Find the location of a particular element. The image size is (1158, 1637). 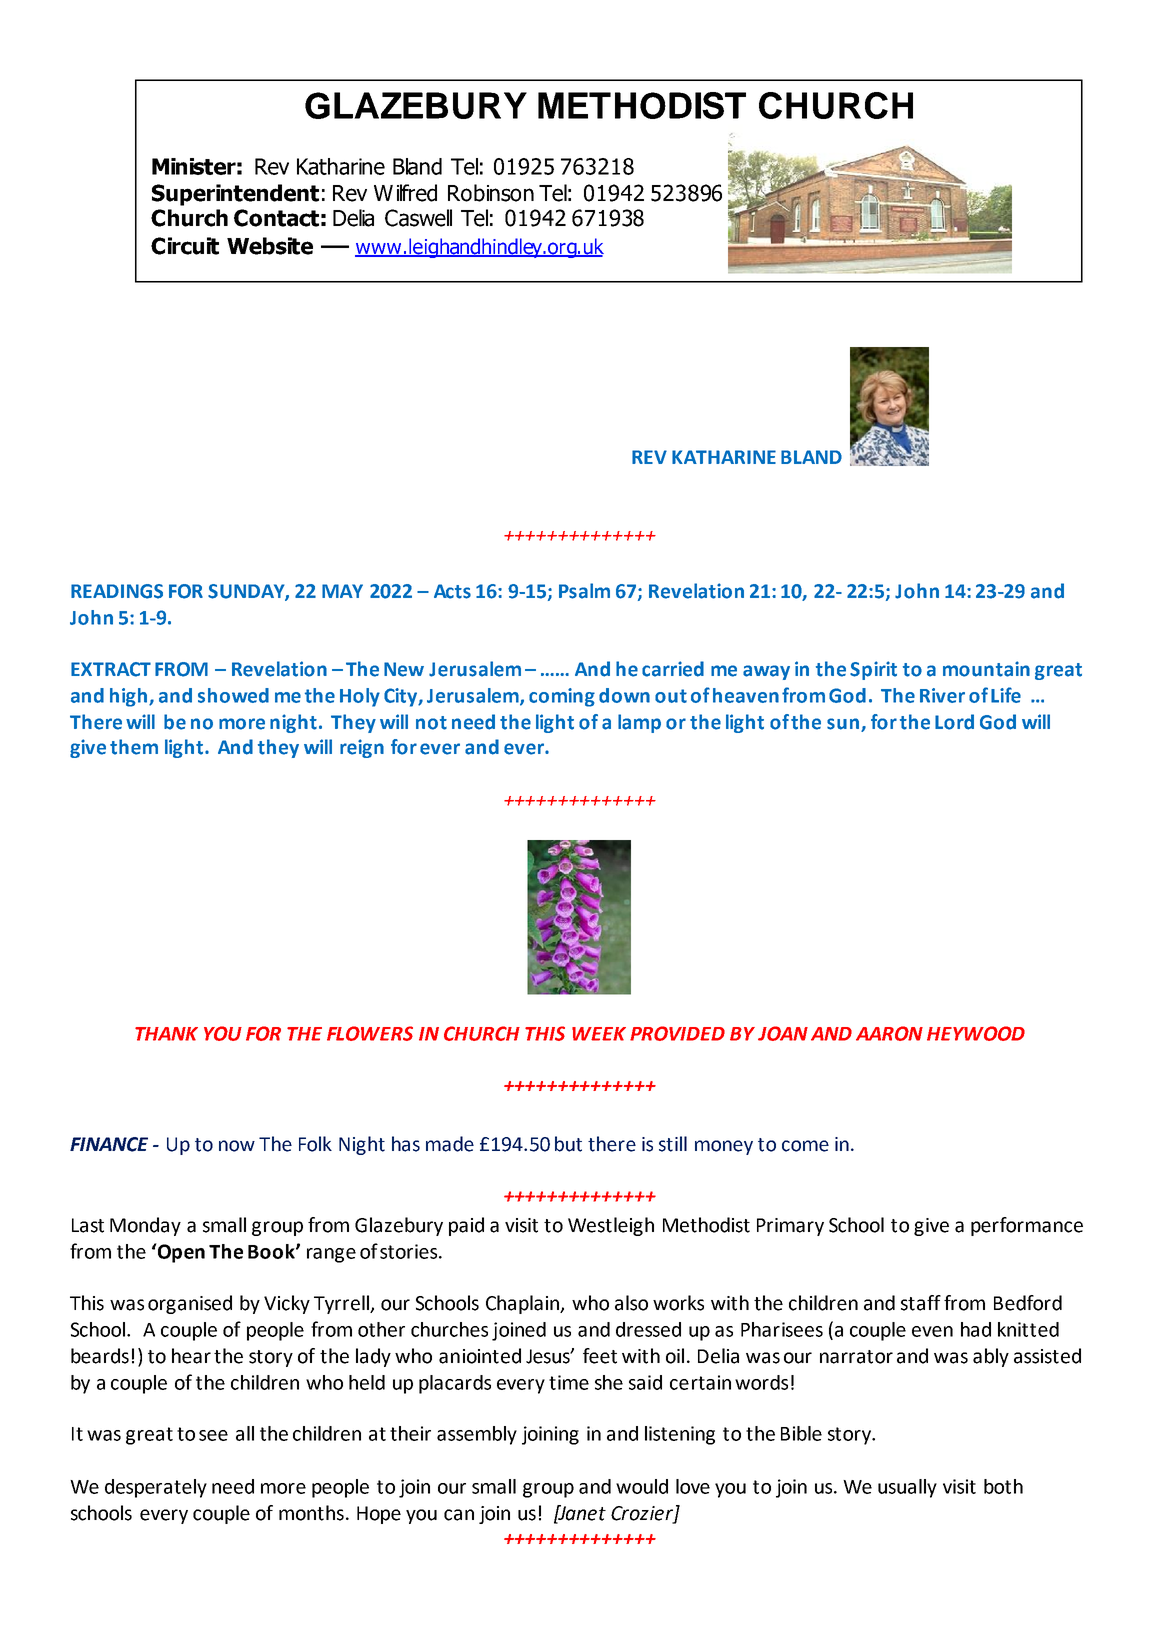

would is located at coordinates (642, 1486).
